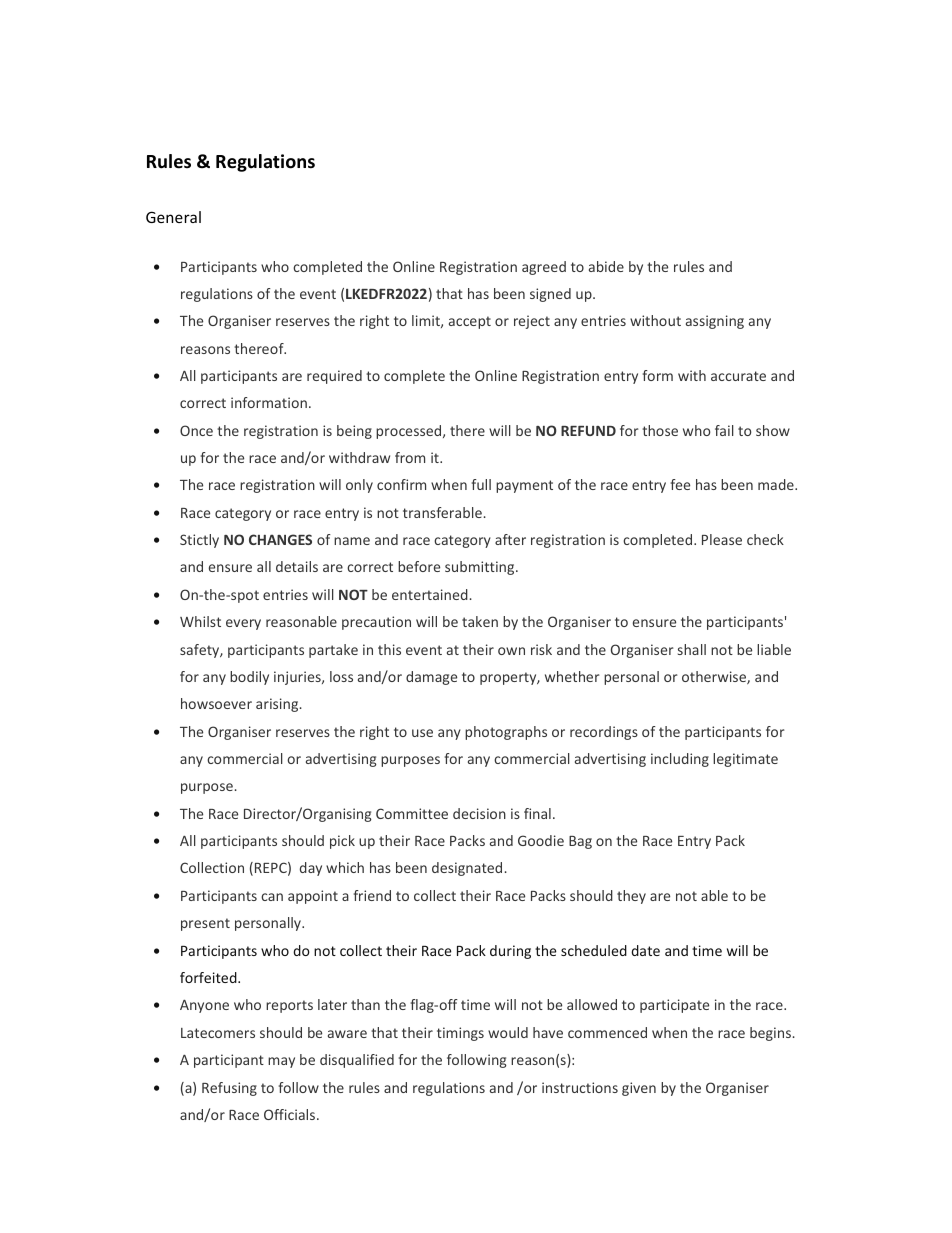 The height and width of the document is (1233, 952). I want to click on own, so click(511, 651).
